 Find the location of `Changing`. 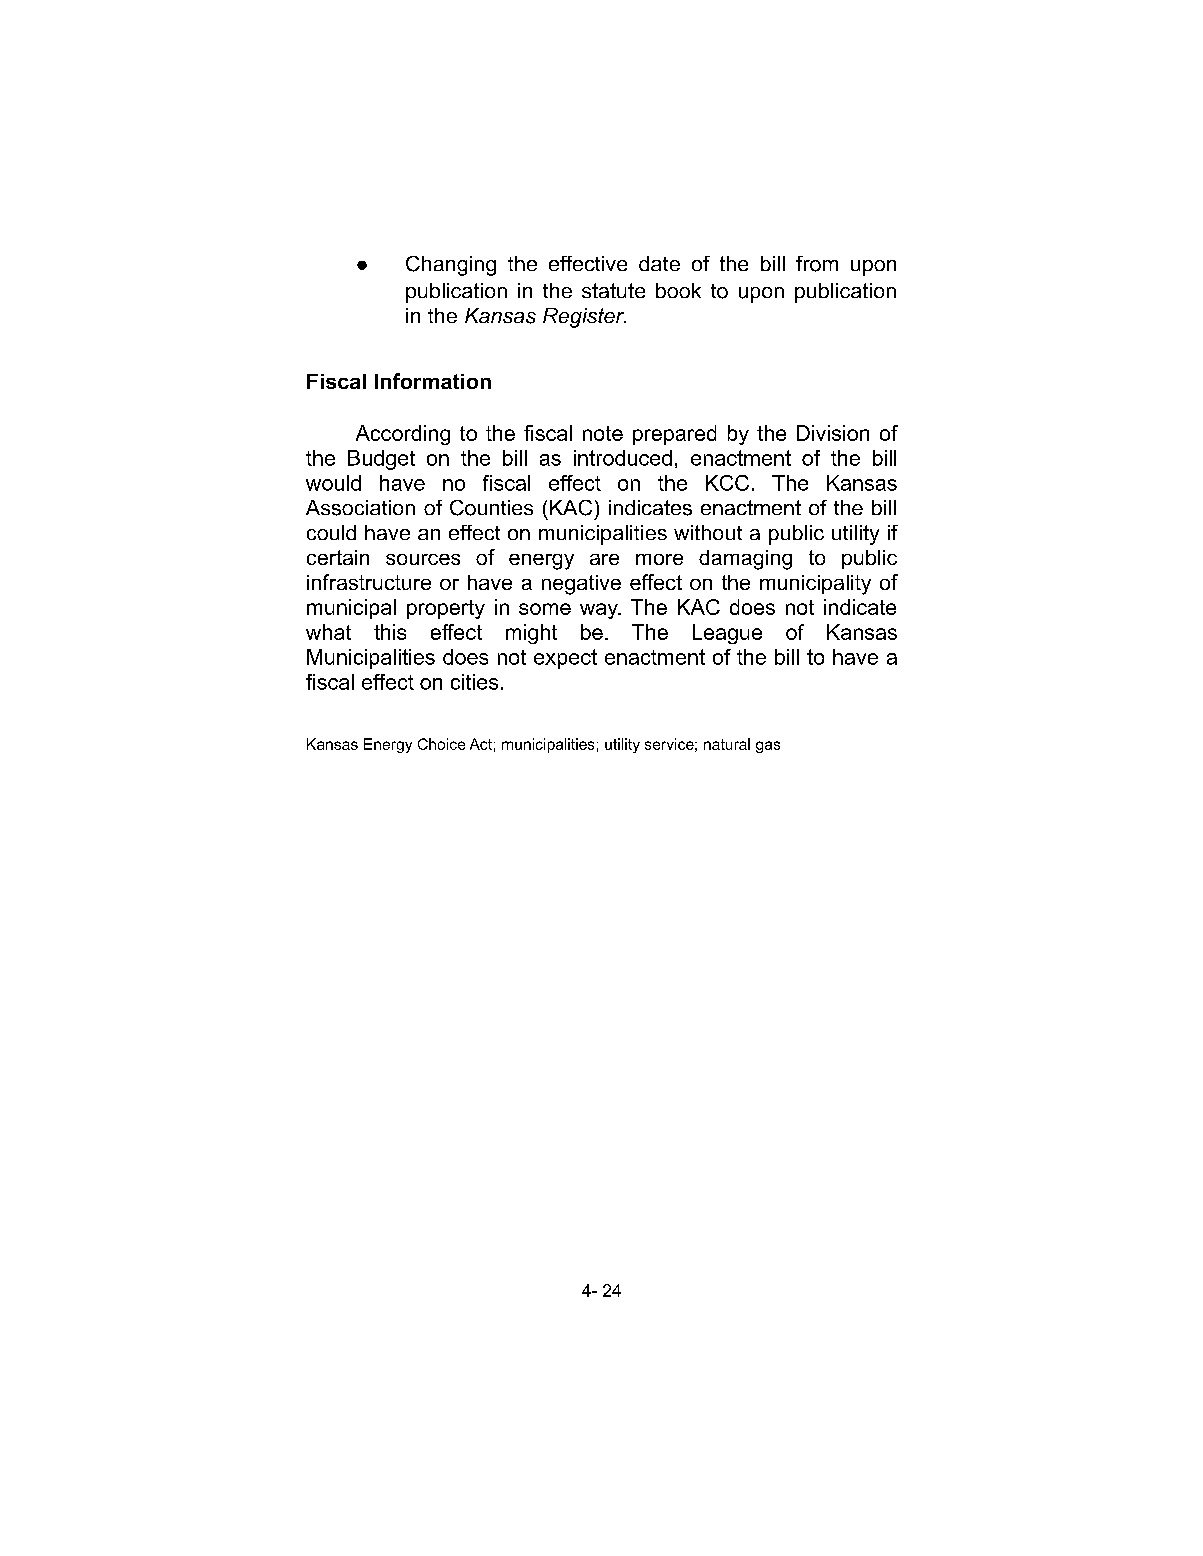

Changing is located at coordinates (451, 266).
